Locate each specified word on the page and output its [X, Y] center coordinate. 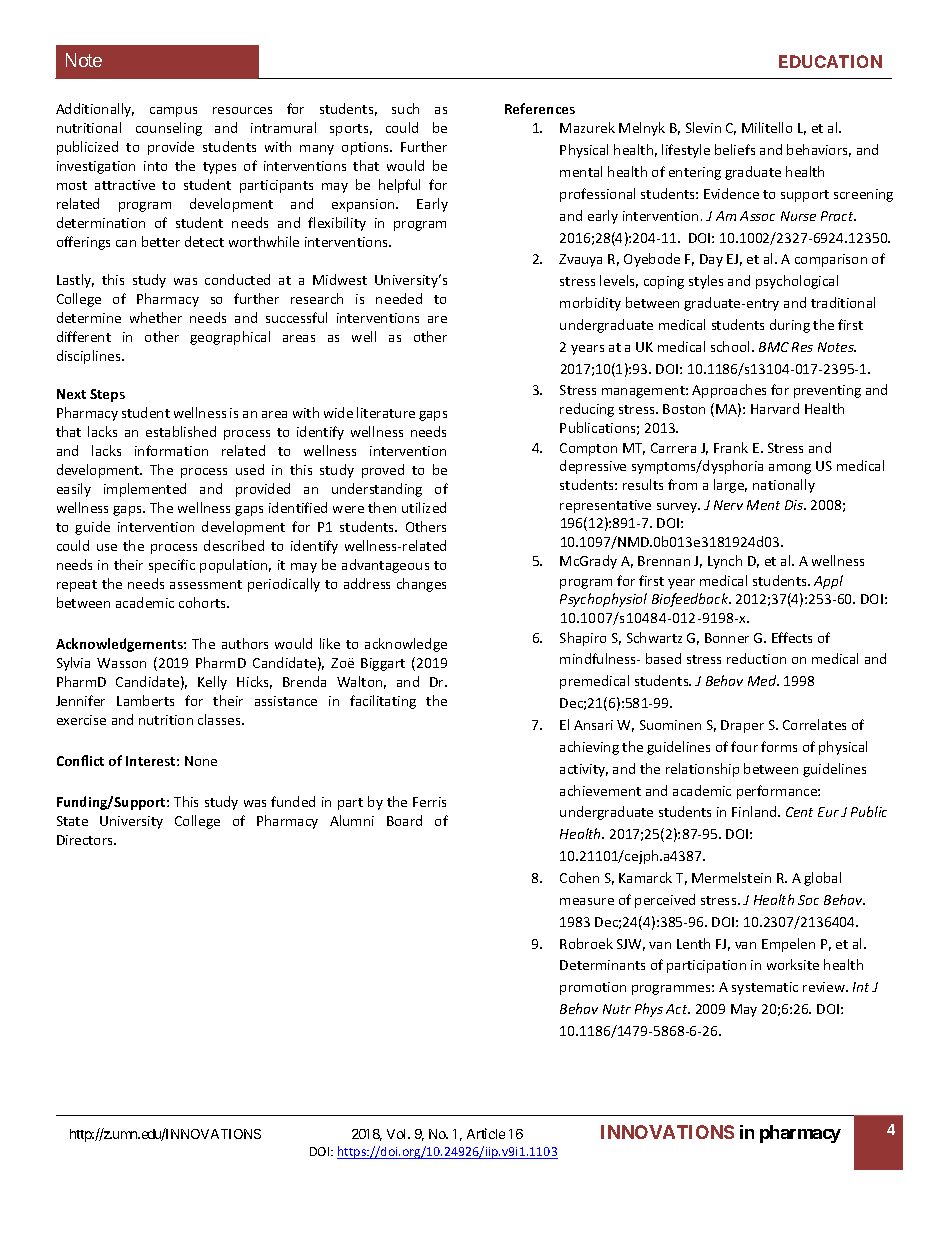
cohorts [204, 602]
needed [399, 298]
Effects [792, 637]
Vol [398, 1134]
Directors [86, 840]
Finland [755, 811]
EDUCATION [830, 61]
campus [173, 112]
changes [421, 585]
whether [156, 317]
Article [486, 1133]
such [405, 108]
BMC [774, 347]
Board [404, 820]
